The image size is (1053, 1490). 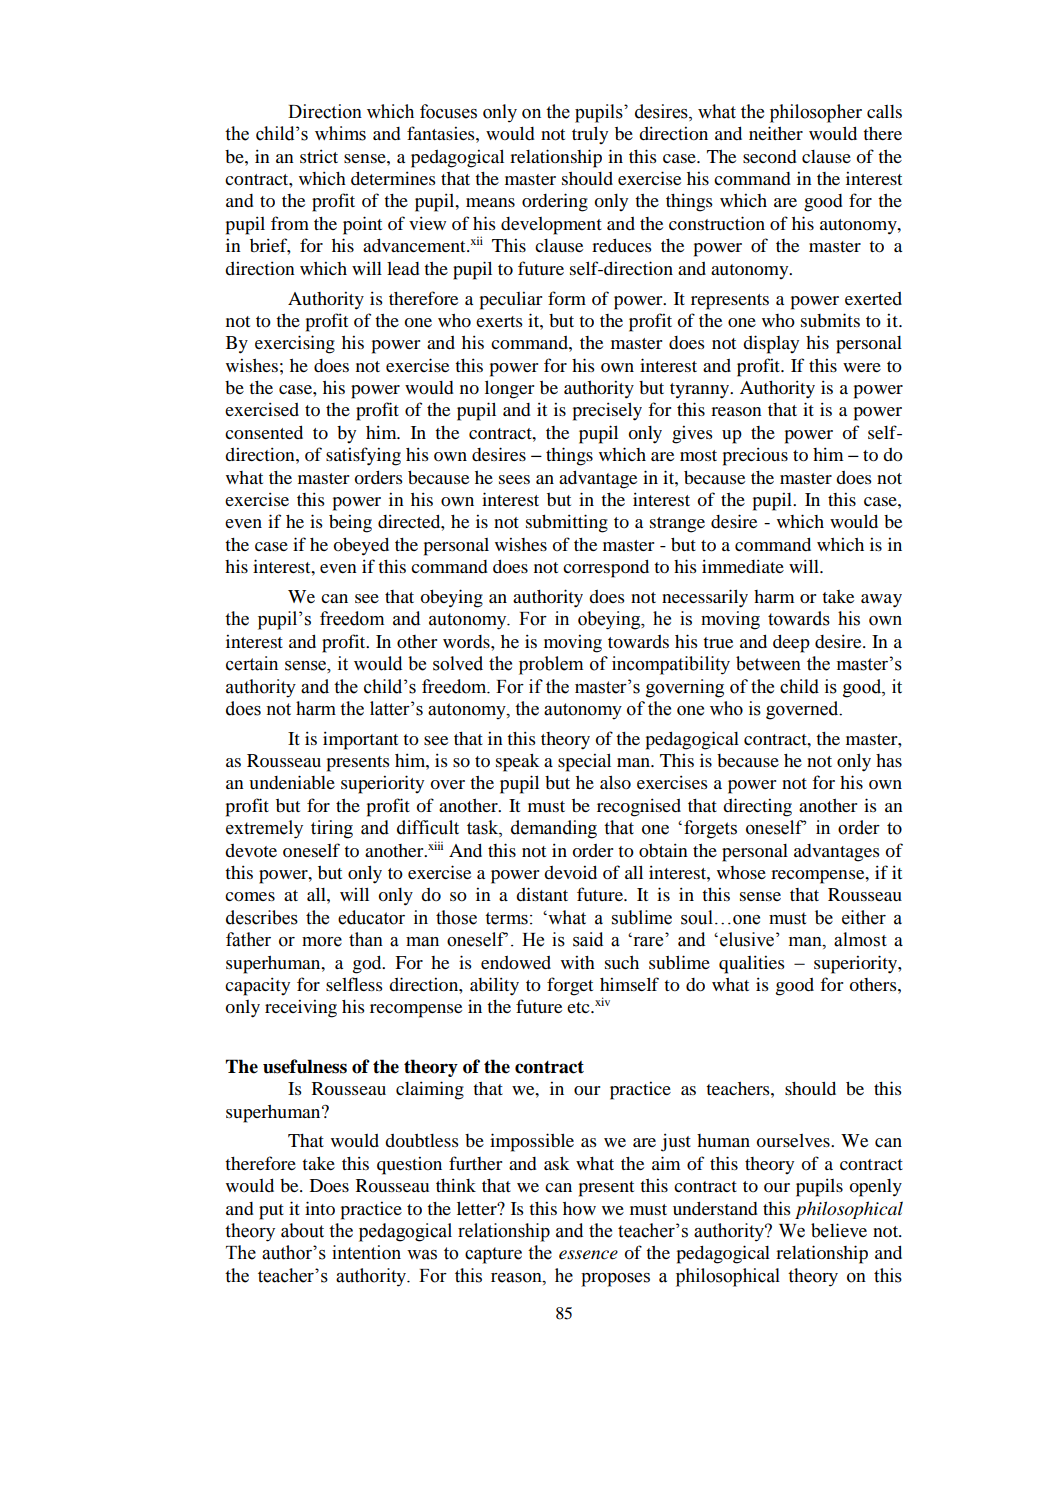 What do you see at coordinates (567, 523) in the screenshot?
I see `submitting` at bounding box center [567, 523].
